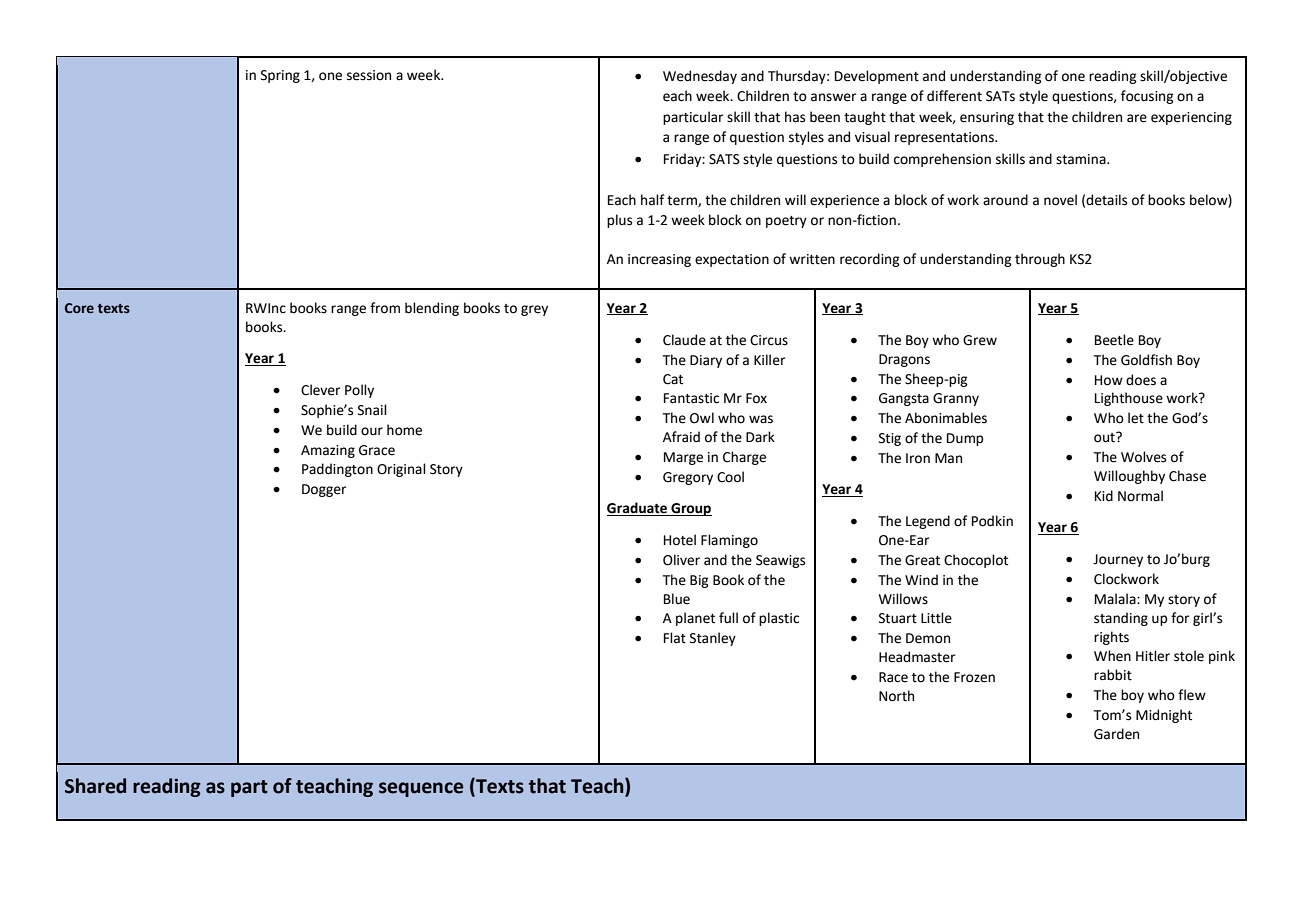  Describe the element at coordinates (1116, 734) in the screenshot. I see `Garden` at that location.
